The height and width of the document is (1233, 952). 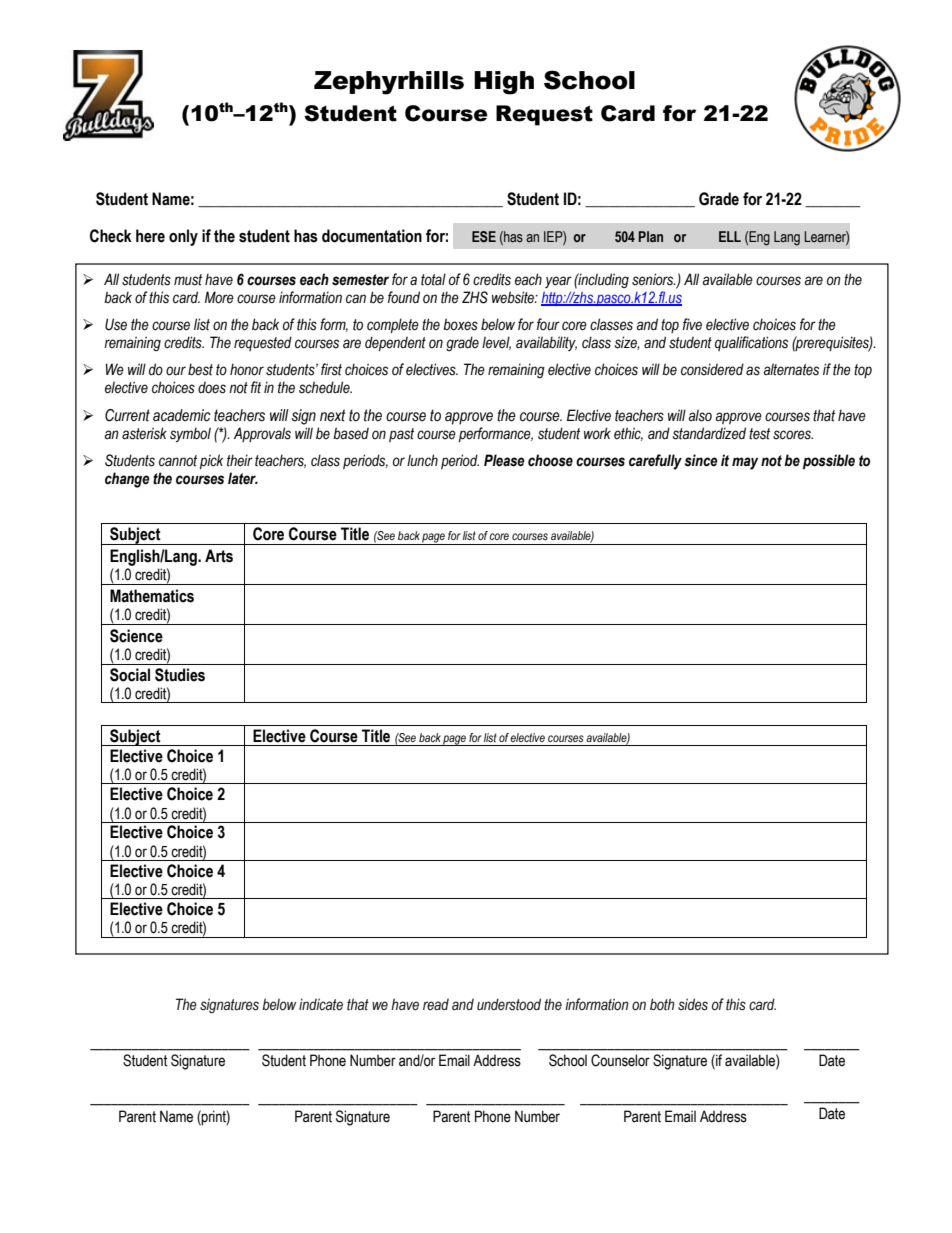 What do you see at coordinates (183, 237) in the document?
I see `only` at bounding box center [183, 237].
